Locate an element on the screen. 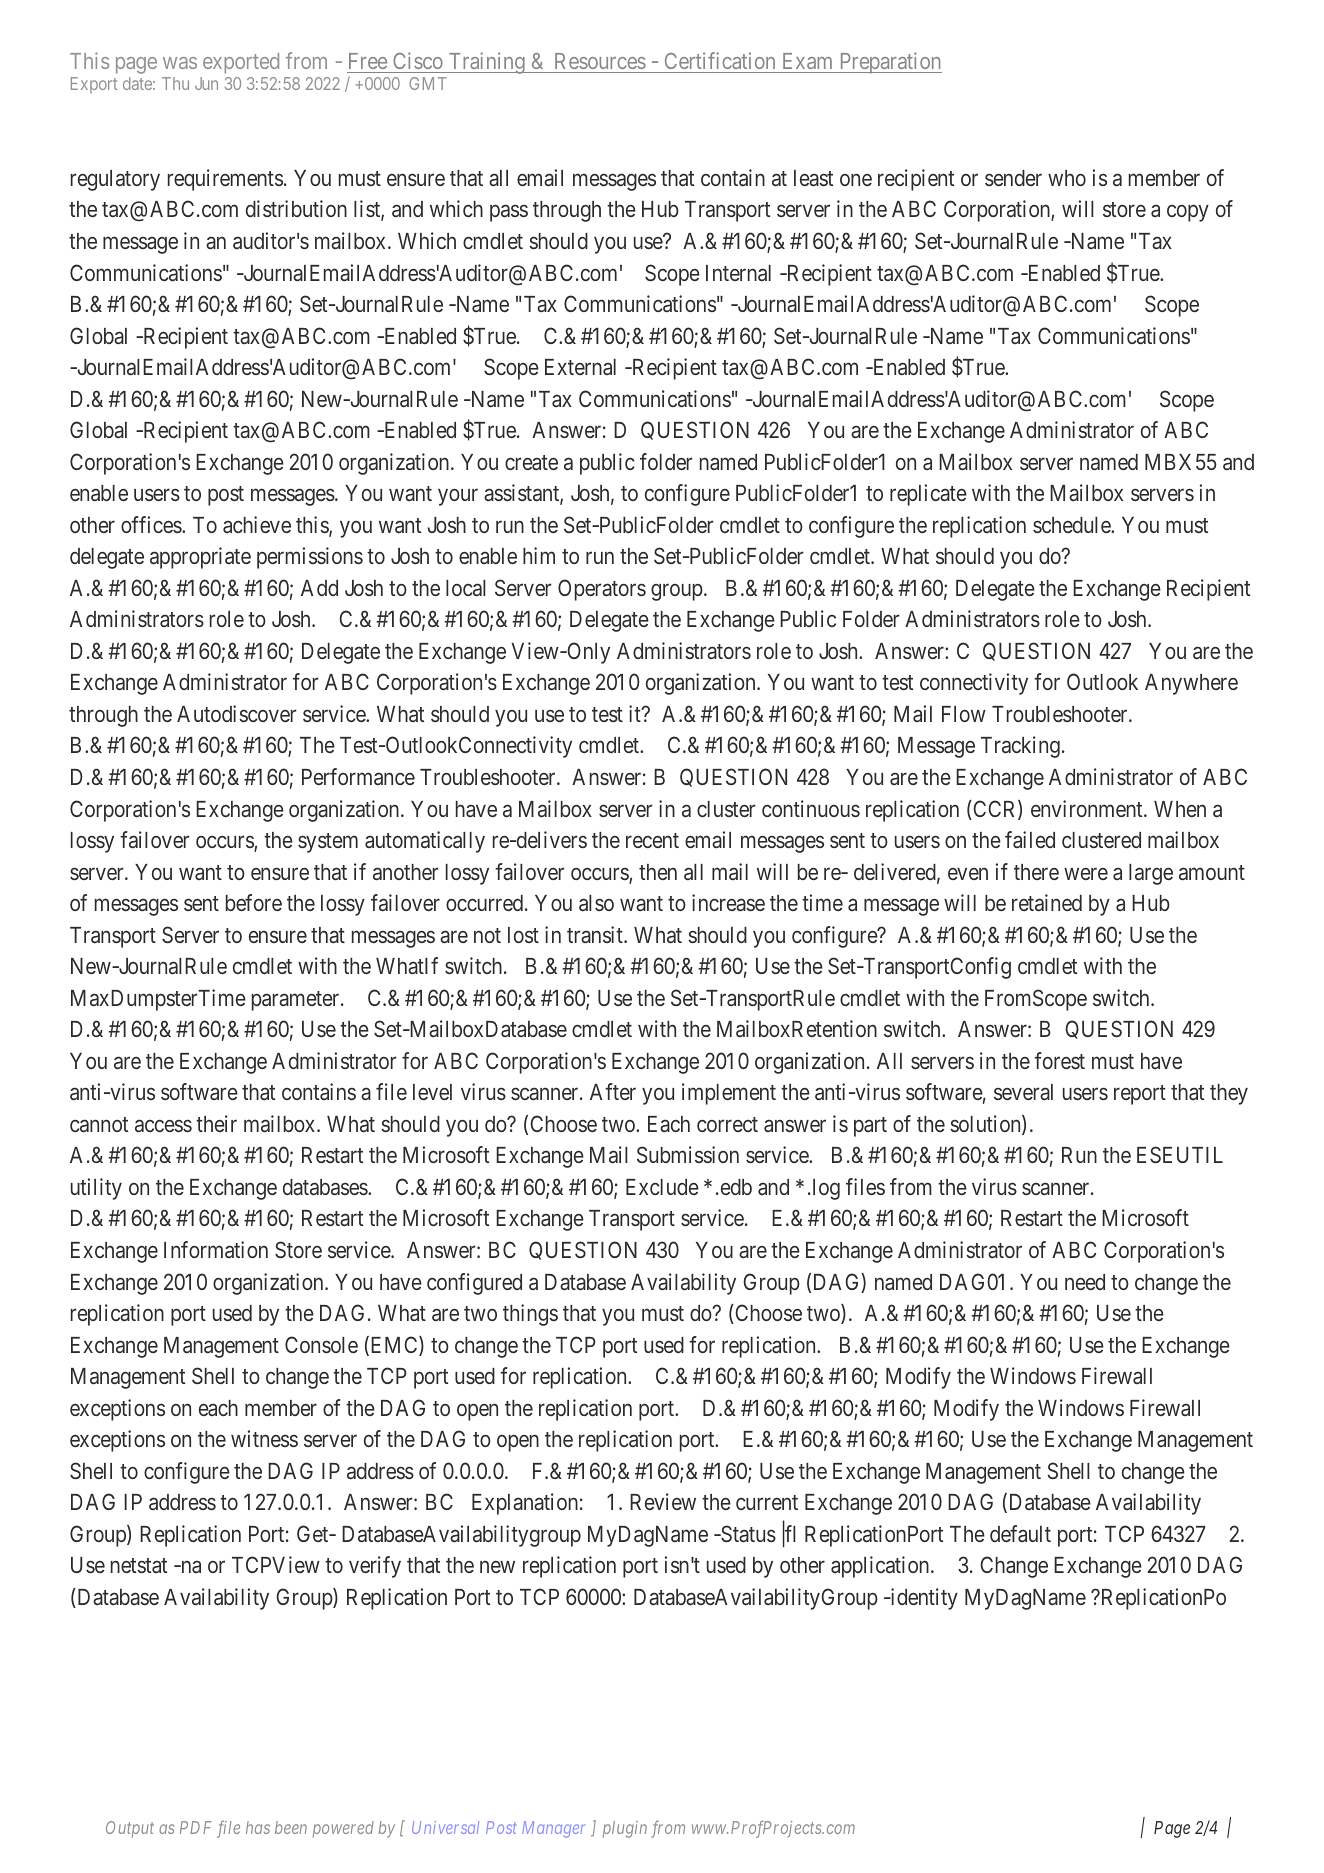  transit is located at coordinates (596, 934).
